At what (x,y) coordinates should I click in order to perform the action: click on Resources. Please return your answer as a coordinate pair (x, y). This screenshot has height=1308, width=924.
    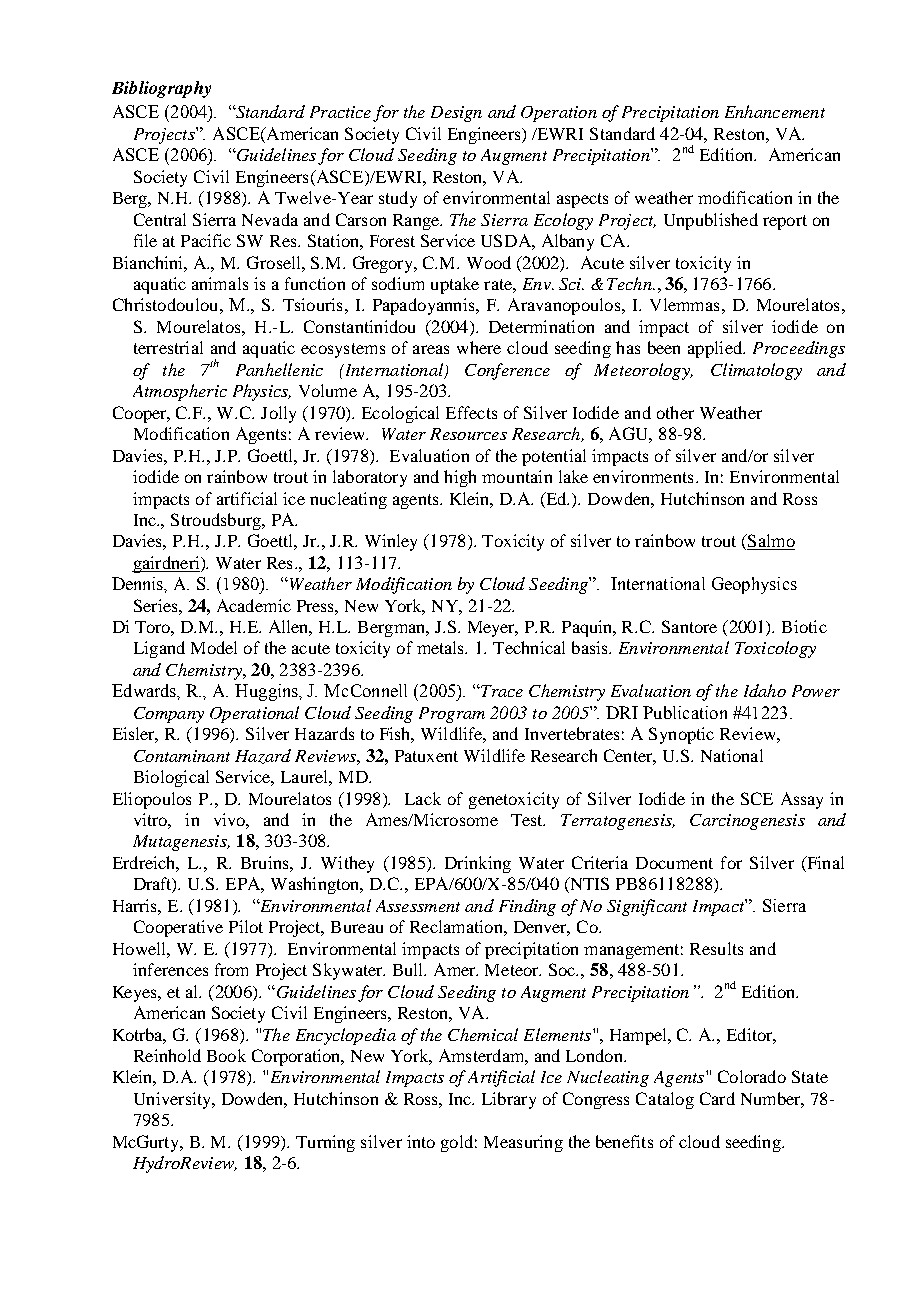
    Looking at the image, I should click on (468, 434).
